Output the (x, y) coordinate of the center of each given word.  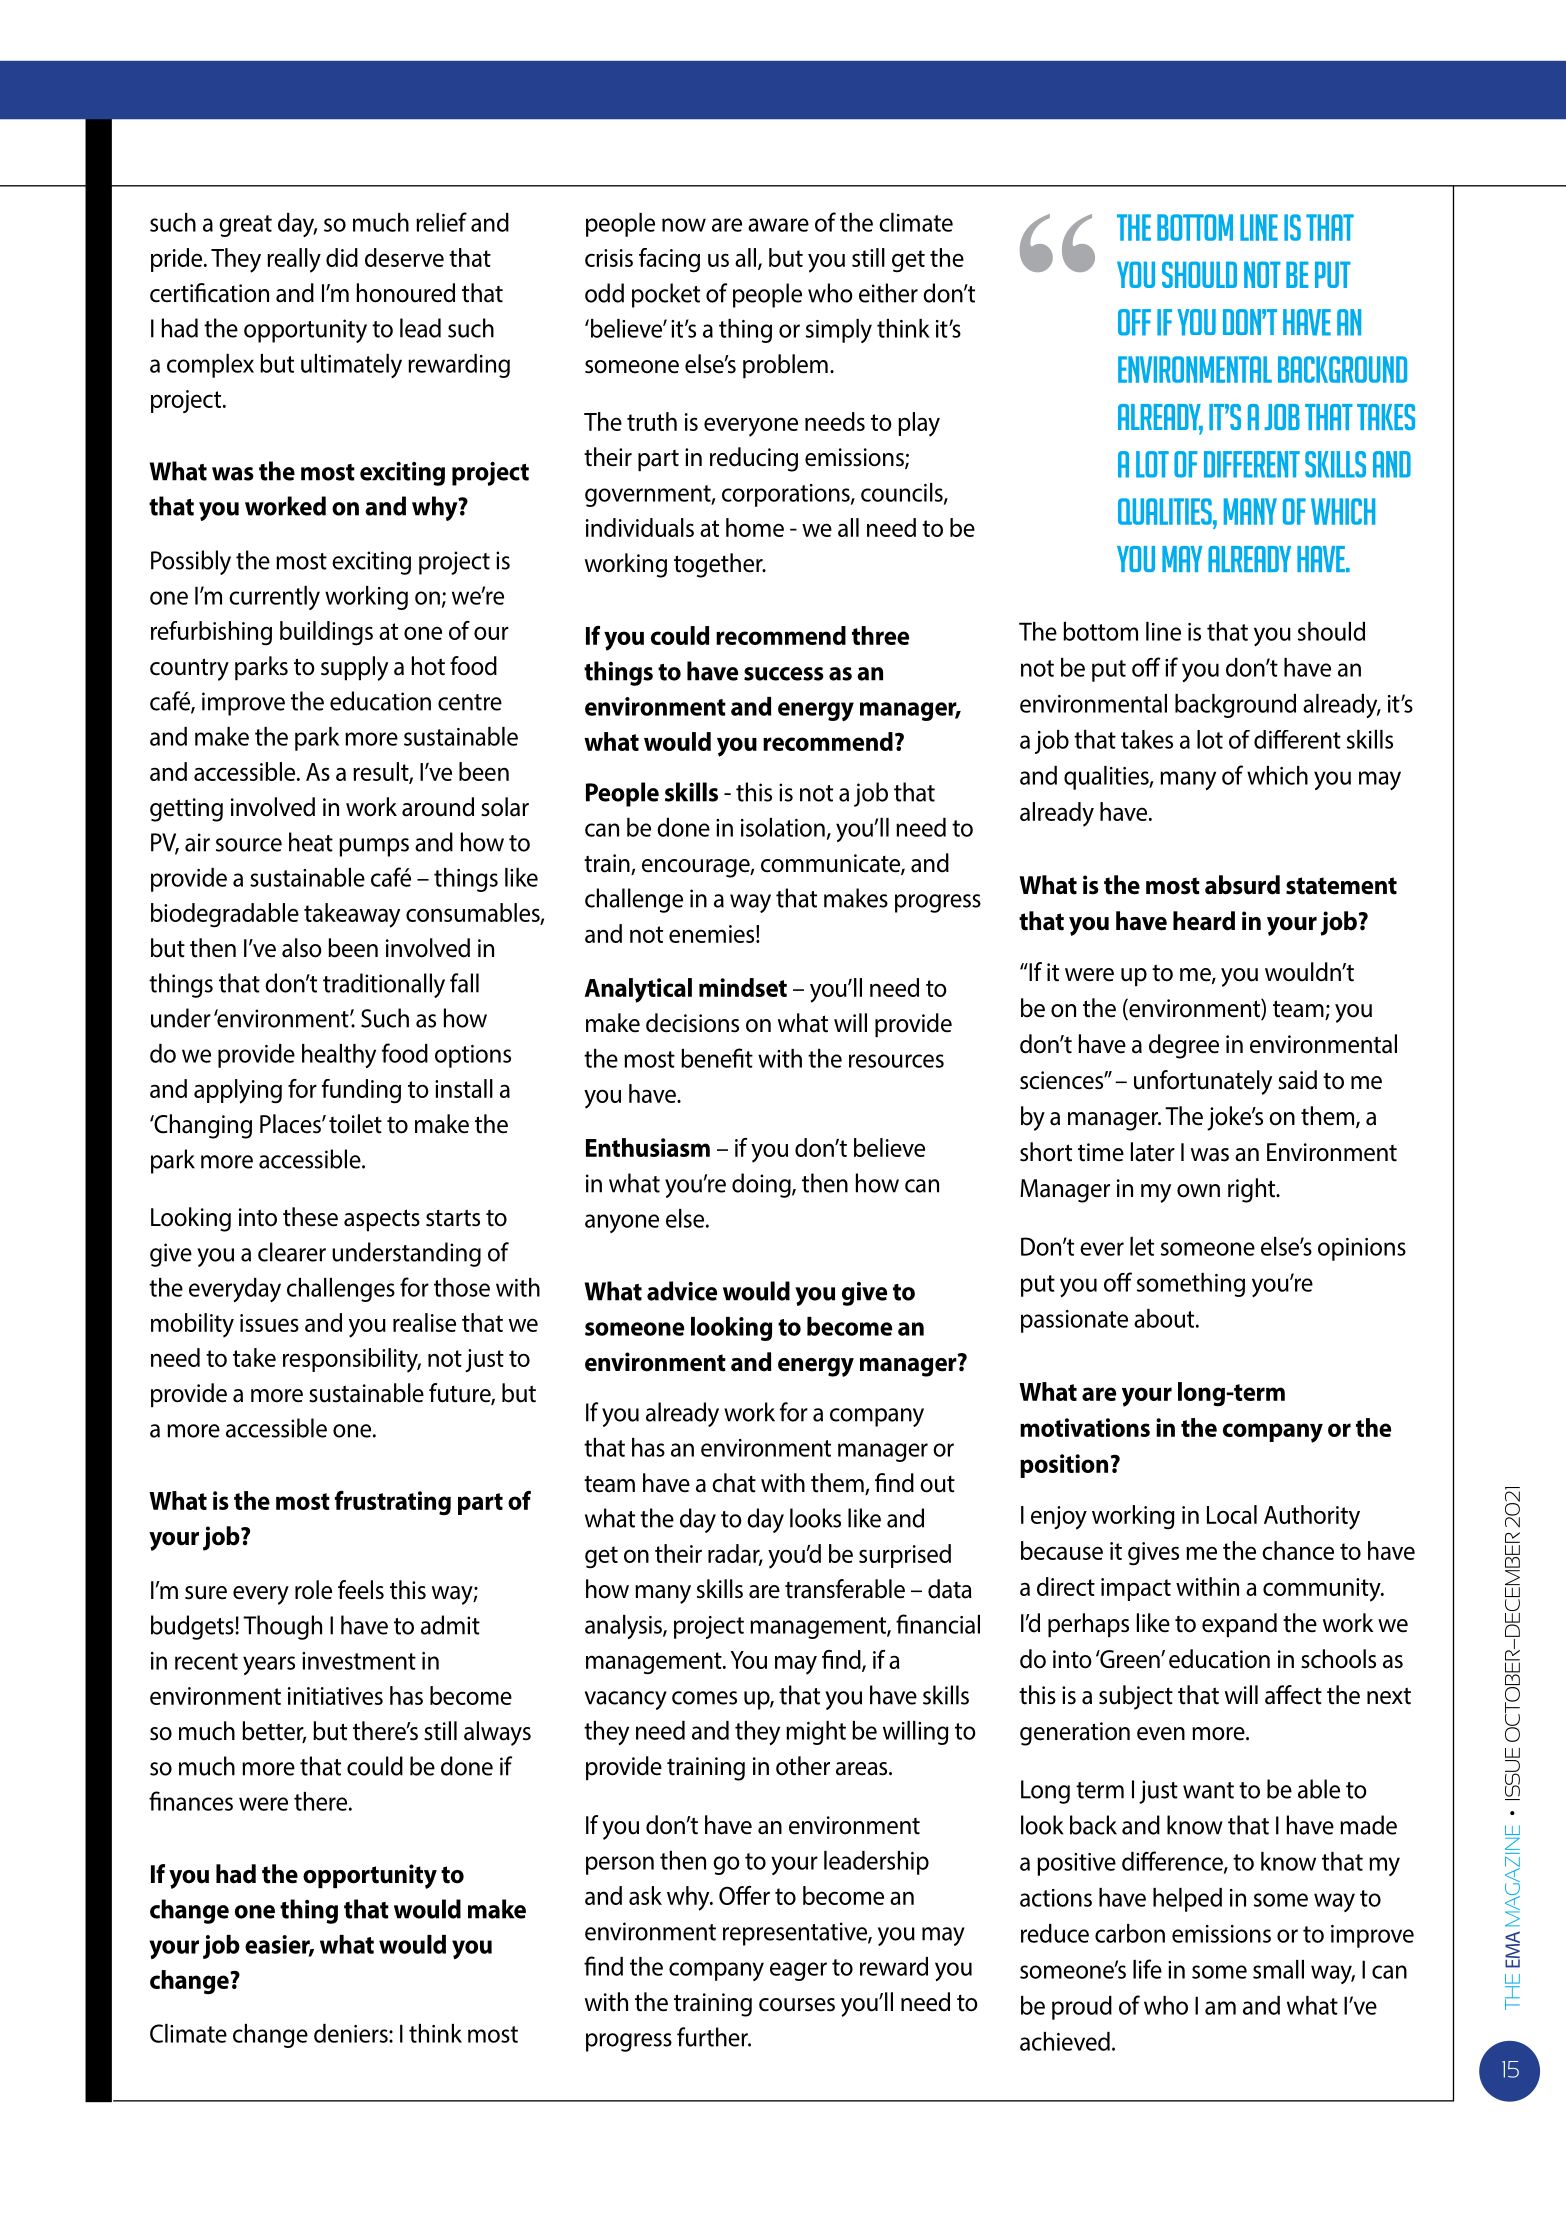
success (784, 674)
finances (191, 1801)
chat (734, 1483)
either (888, 293)
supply (354, 668)
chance (1298, 1550)
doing (762, 1185)
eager (798, 1971)
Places (291, 1124)
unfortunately (1203, 1082)
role (313, 1590)
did (342, 257)
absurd (1242, 885)
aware (778, 225)
